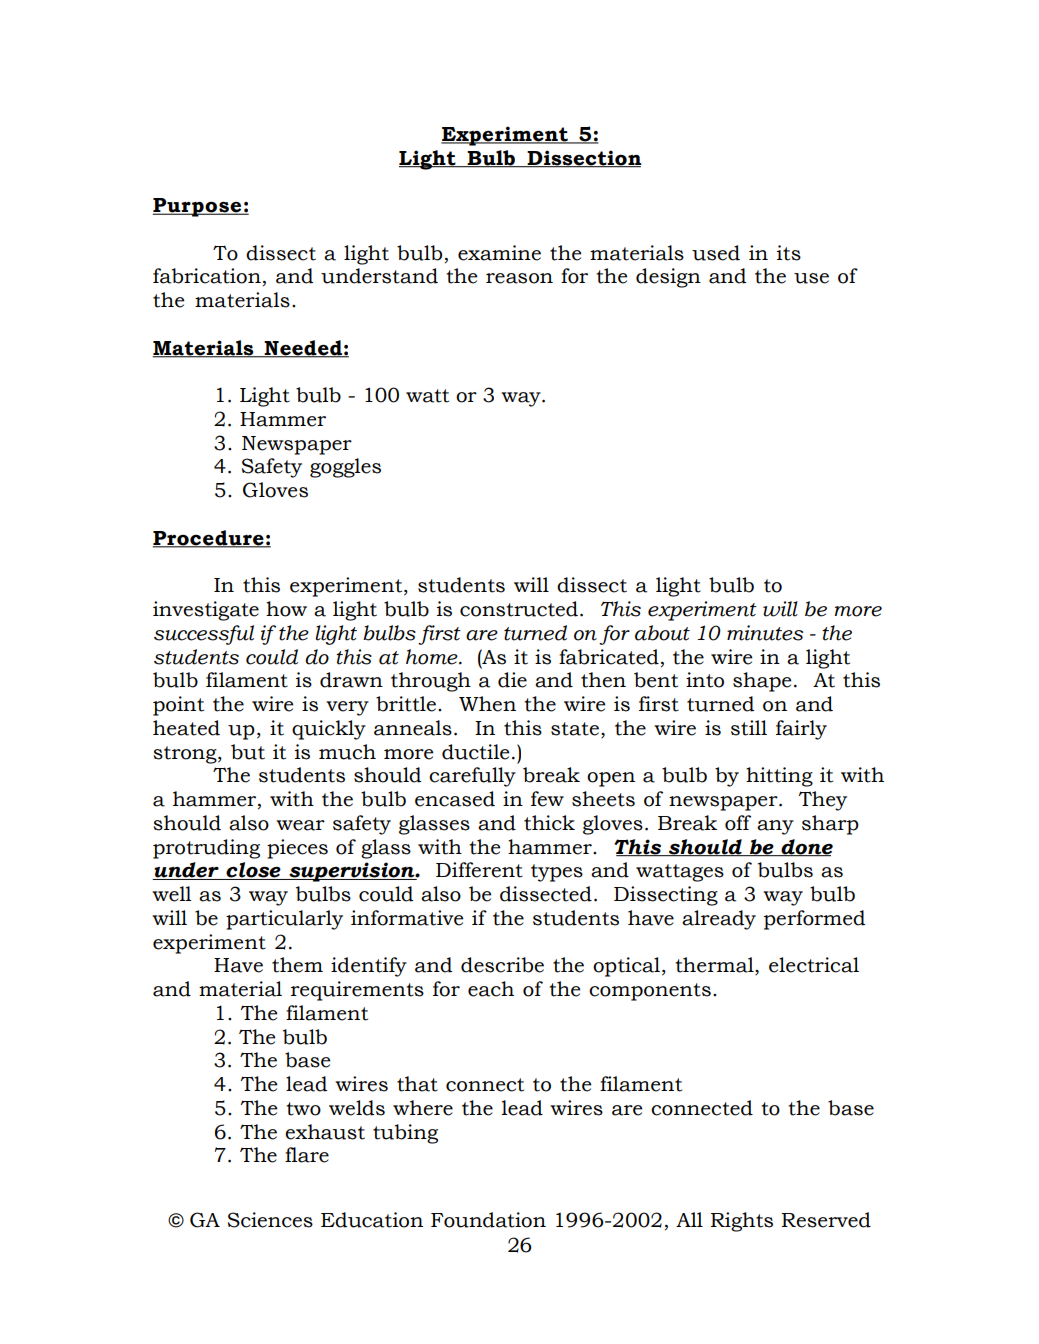  I want to click on used, so click(716, 253).
